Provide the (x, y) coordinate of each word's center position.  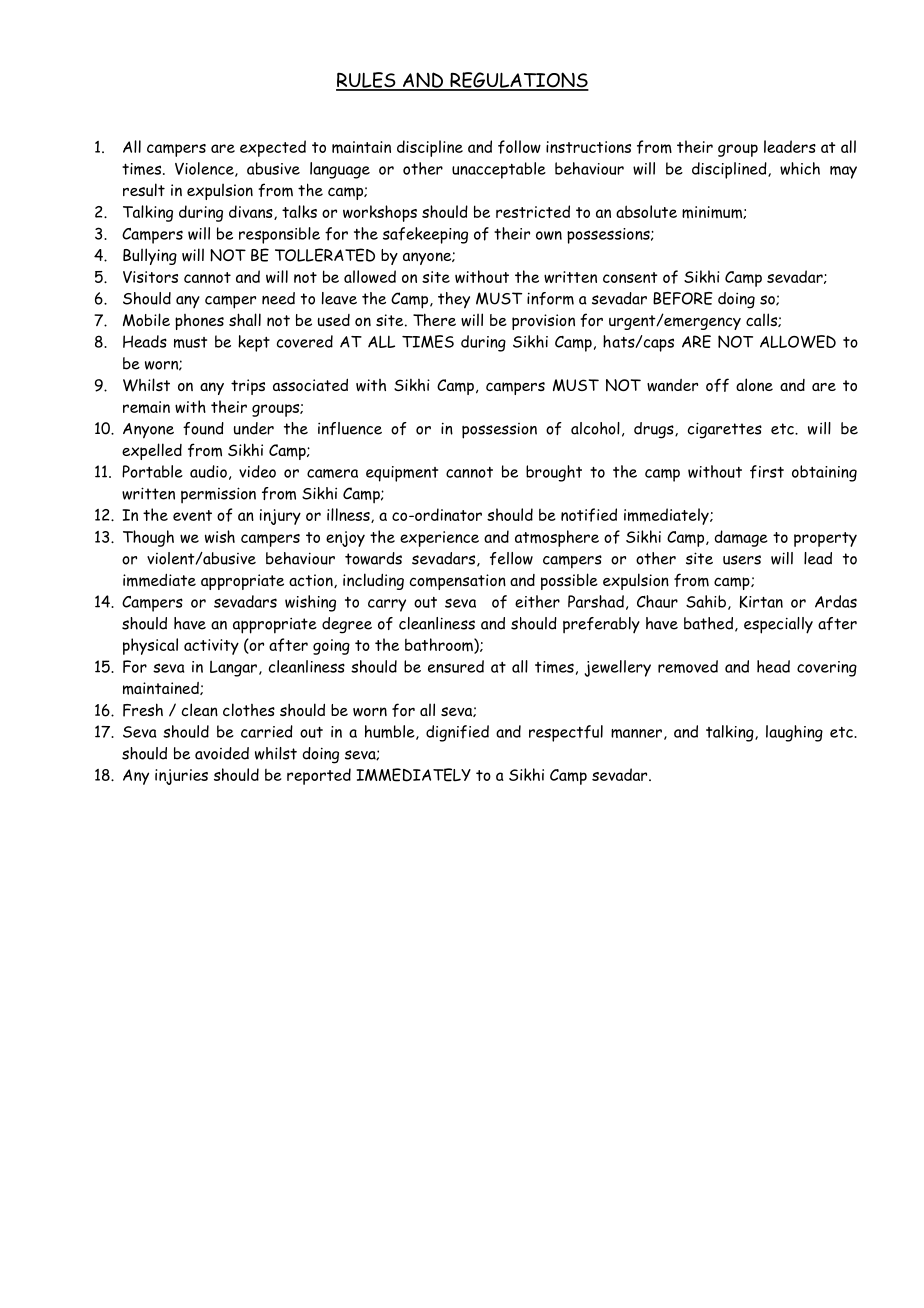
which (800, 168)
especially (778, 625)
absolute (646, 211)
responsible (279, 235)
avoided (222, 753)
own (549, 235)
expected (273, 148)
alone (754, 384)
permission (218, 495)
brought (554, 473)
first (767, 472)
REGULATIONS (518, 81)
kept (254, 343)
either (537, 601)
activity (211, 647)
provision (543, 322)
